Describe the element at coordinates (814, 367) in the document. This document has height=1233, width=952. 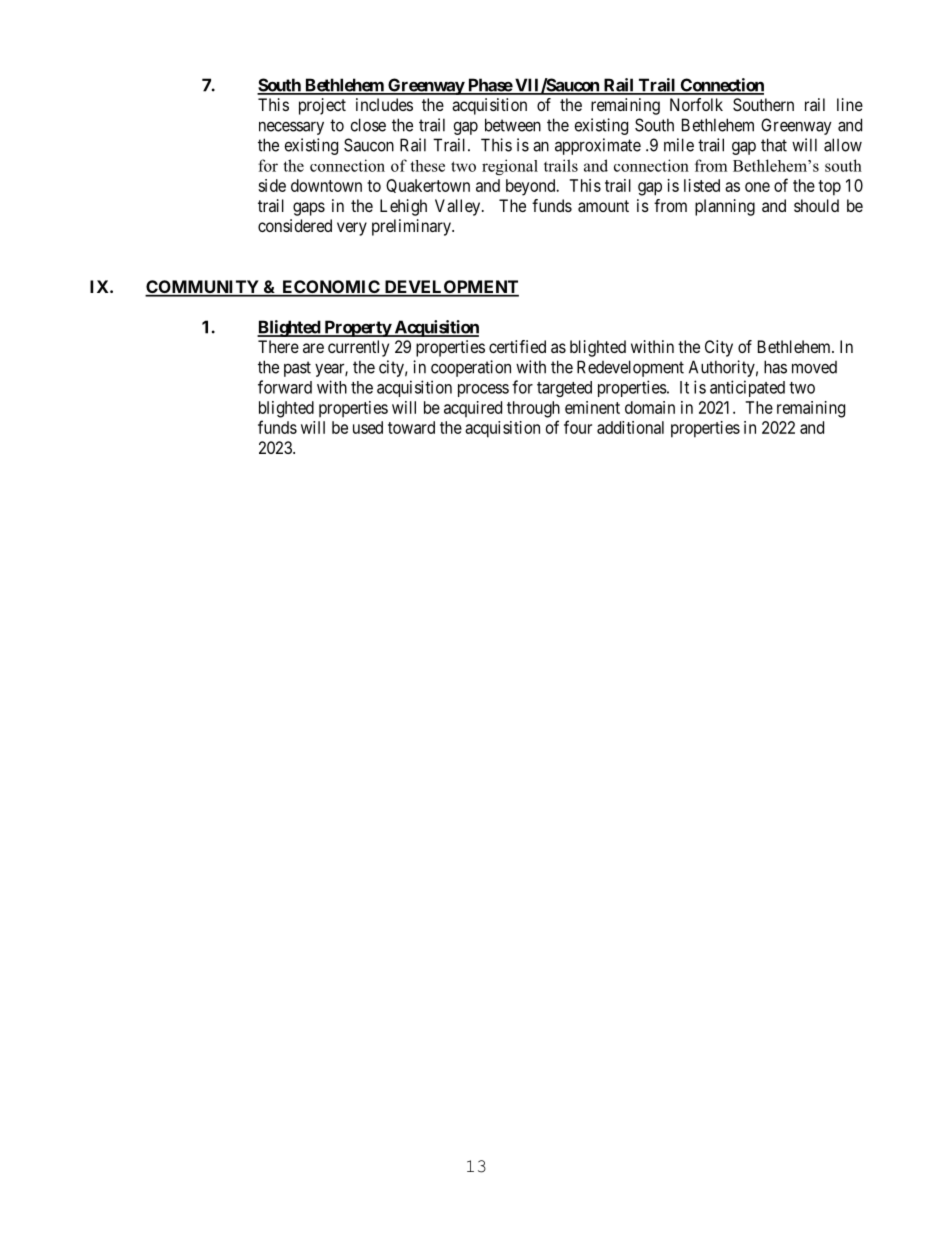
I see `moved` at that location.
